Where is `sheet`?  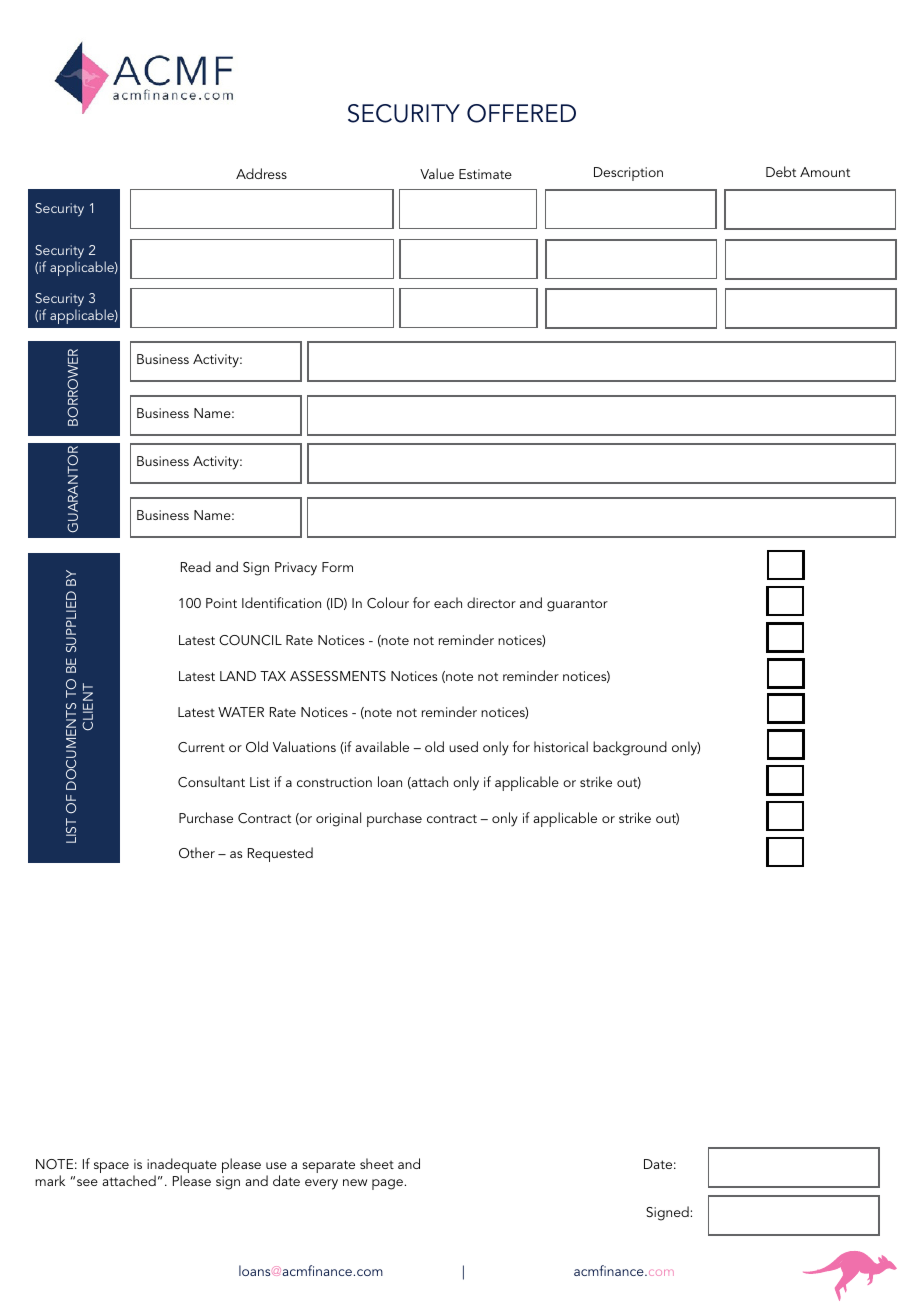 sheet is located at coordinates (377, 1163).
